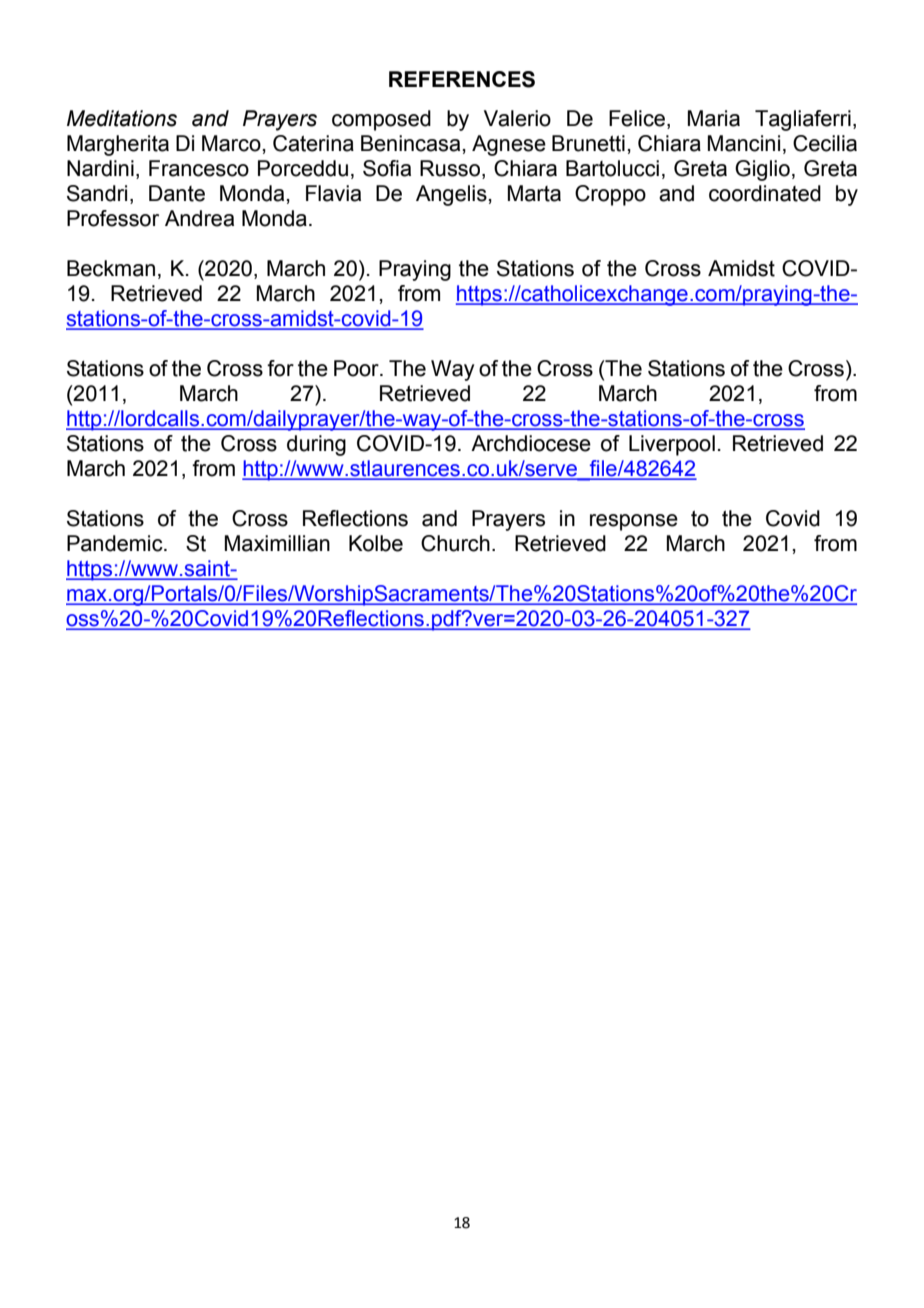 This screenshot has height=1308, width=924. What do you see at coordinates (534, 193) in the screenshot?
I see `Marta` at bounding box center [534, 193].
